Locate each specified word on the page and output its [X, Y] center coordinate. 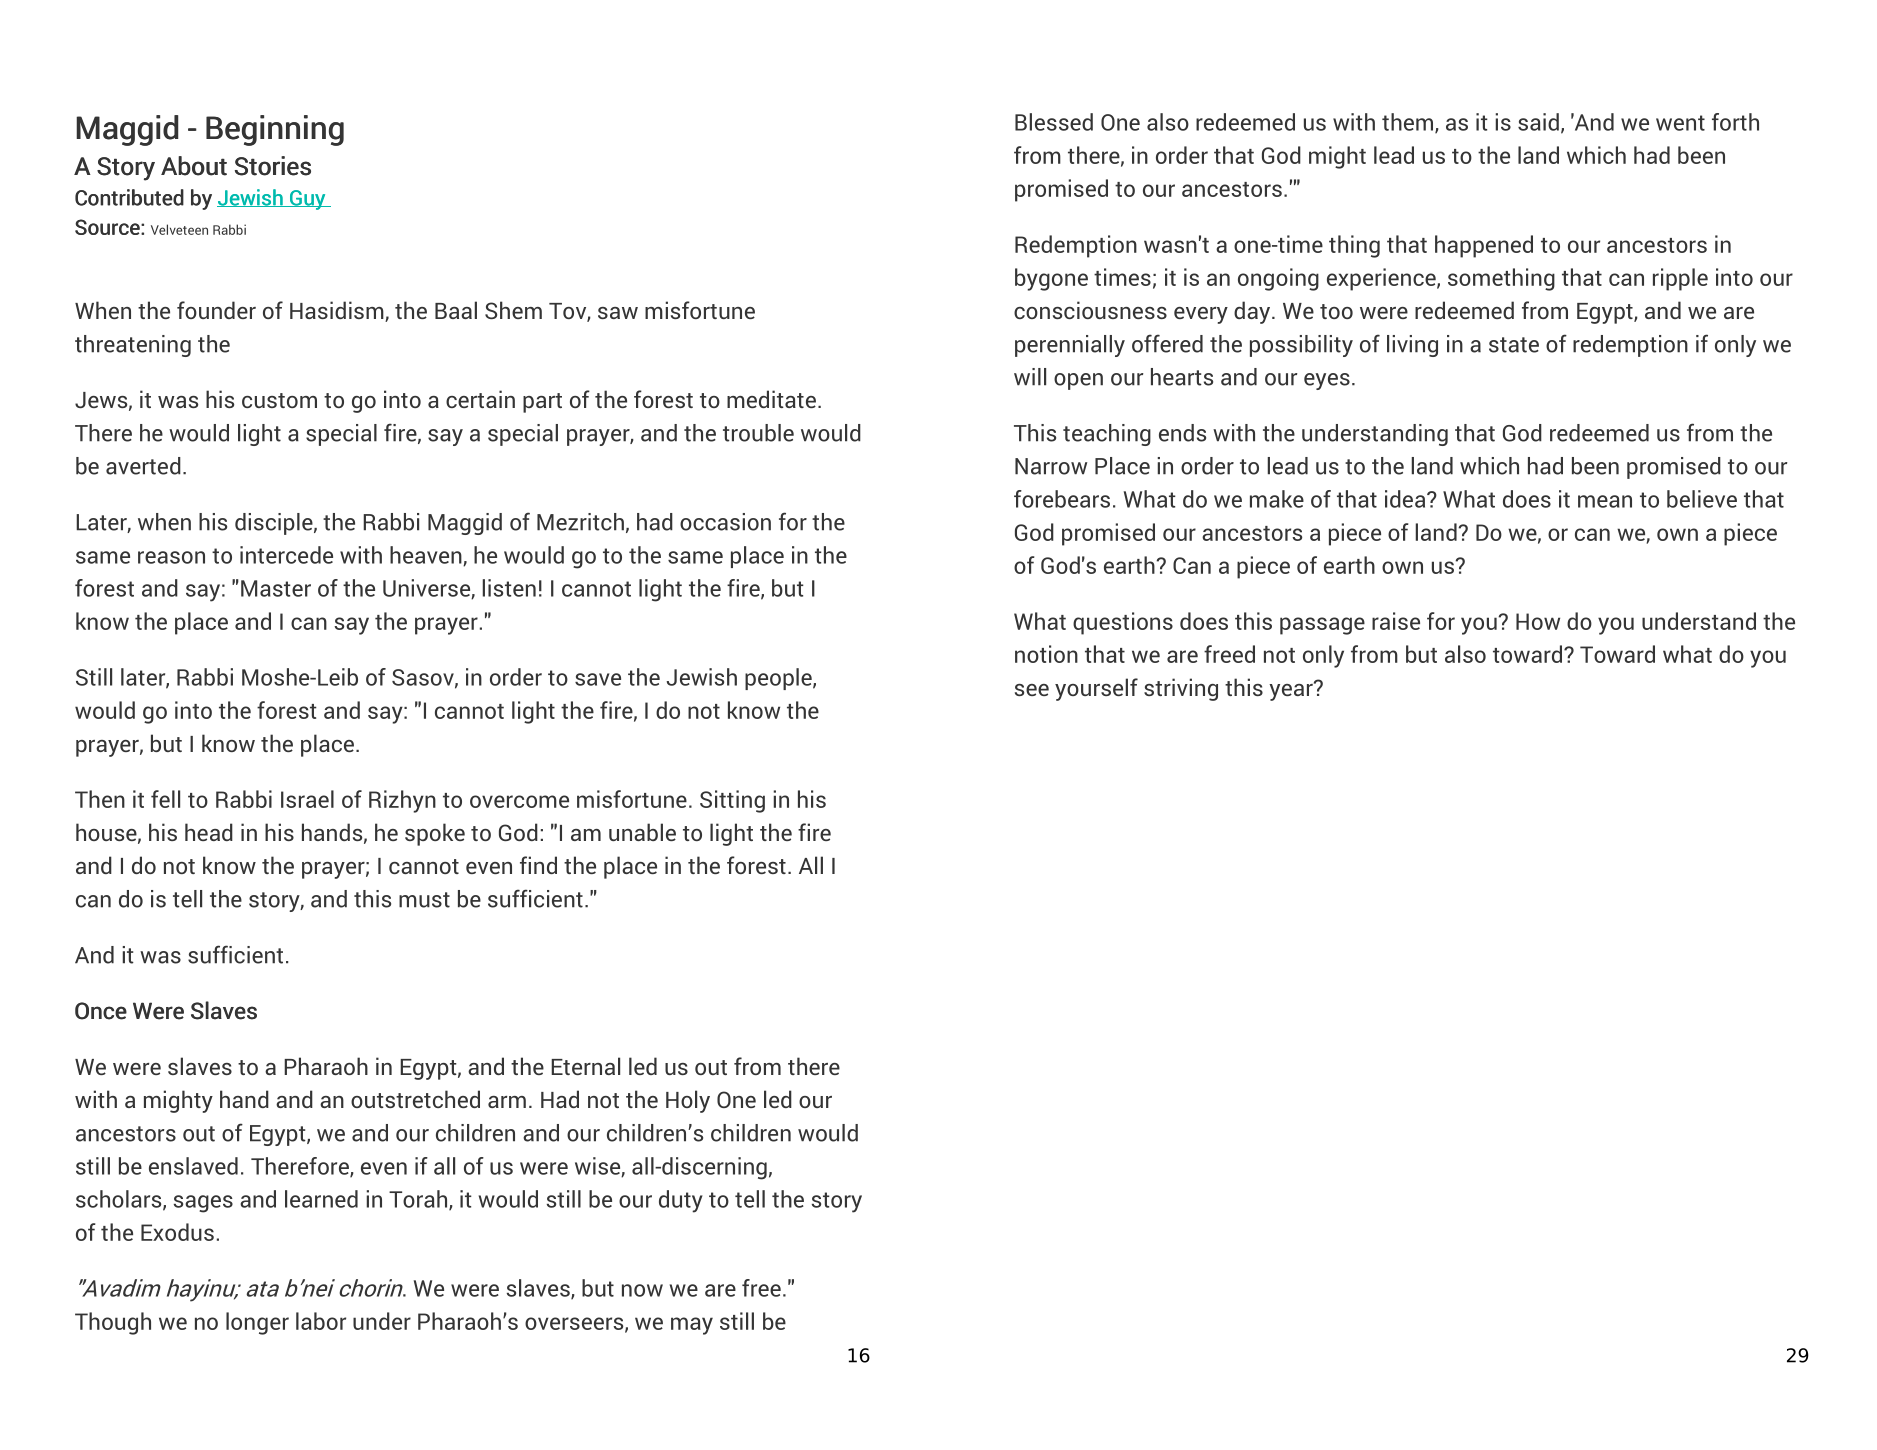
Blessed [1054, 122]
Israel [307, 799]
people [779, 679]
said [1538, 122]
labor [321, 1321]
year [1292, 691]
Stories [273, 166]
